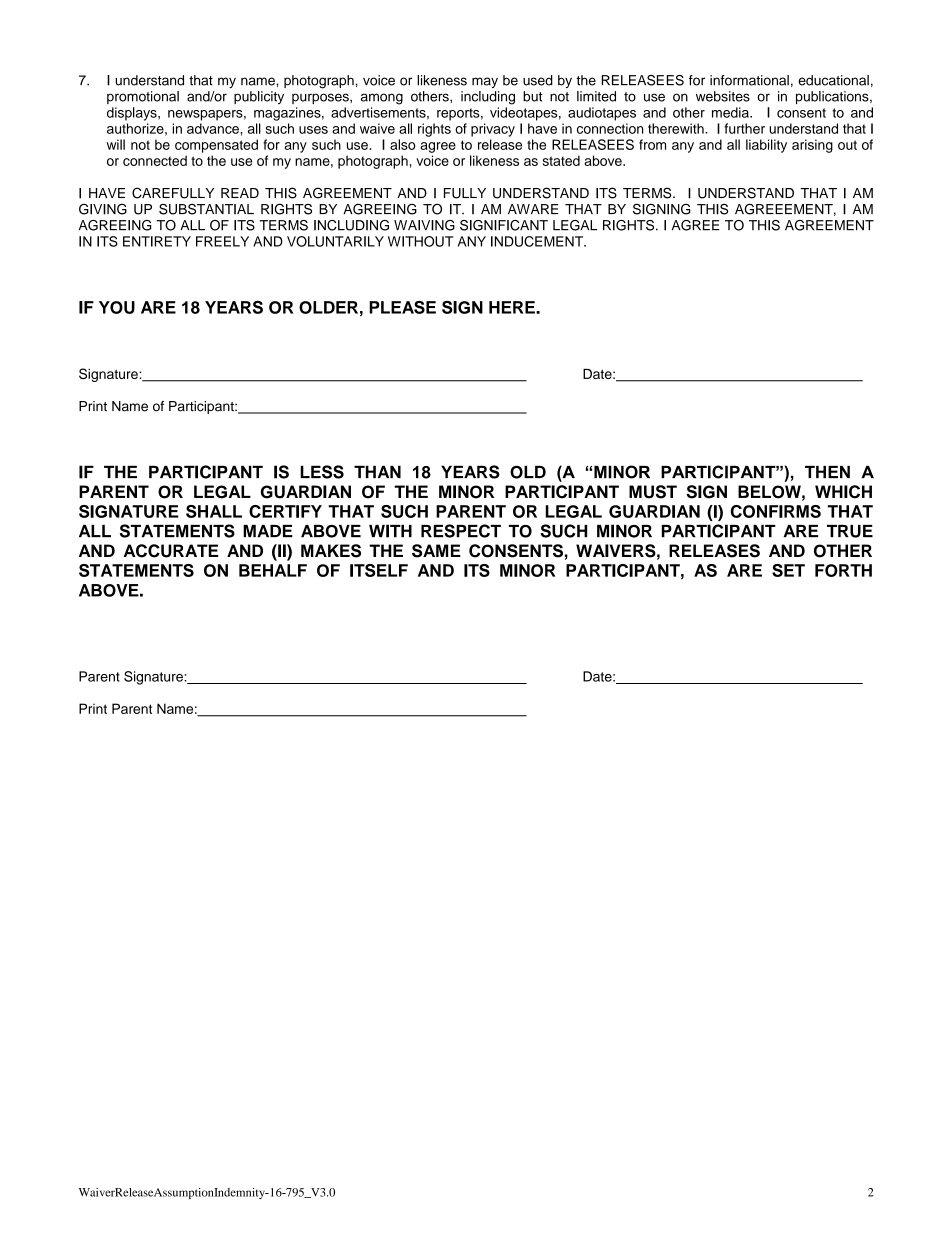 This image has width=952, height=1233. Describe the element at coordinates (143, 97) in the image. I see `promotional` at that location.
